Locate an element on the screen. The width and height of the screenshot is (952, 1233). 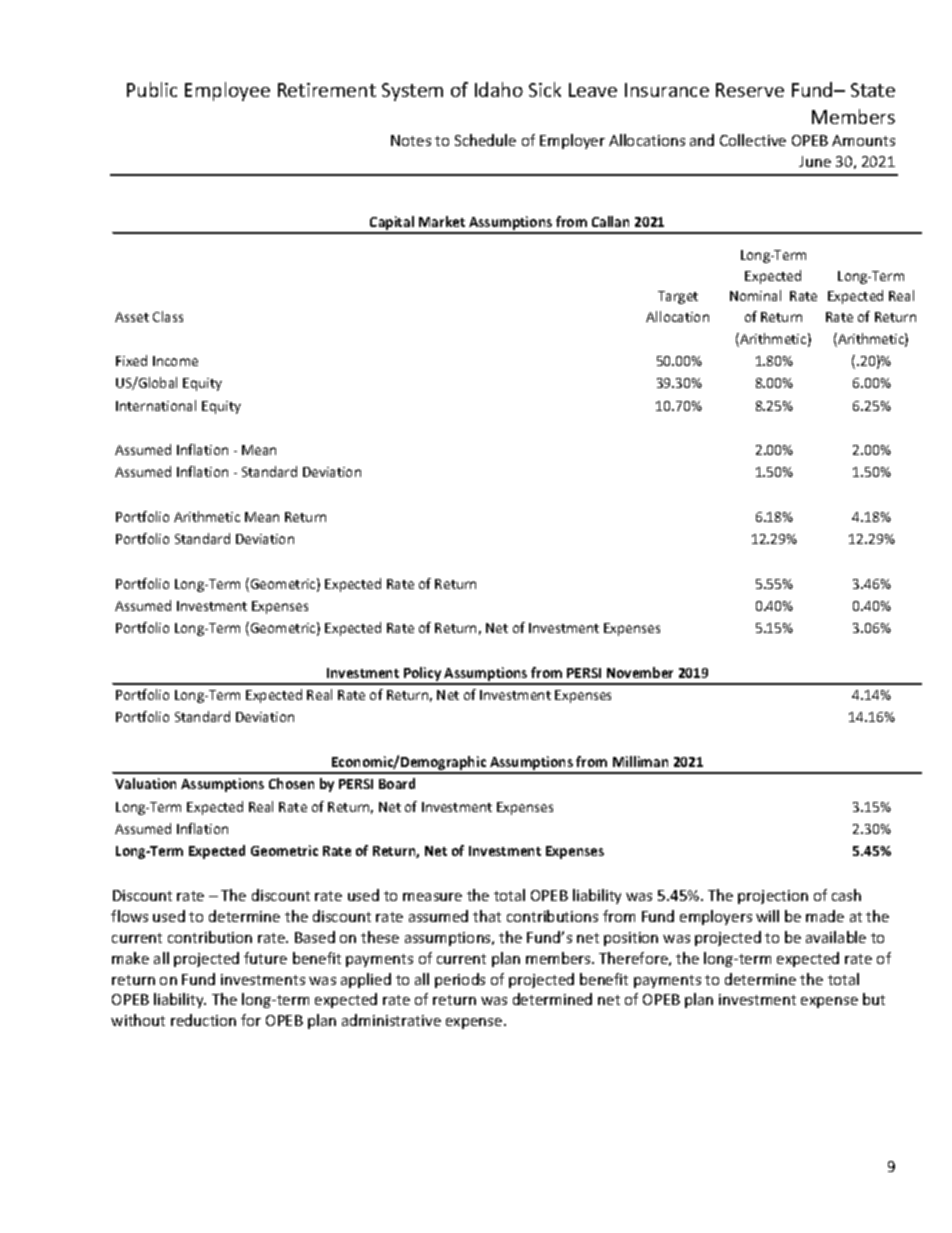
November is located at coordinates (640, 672).
